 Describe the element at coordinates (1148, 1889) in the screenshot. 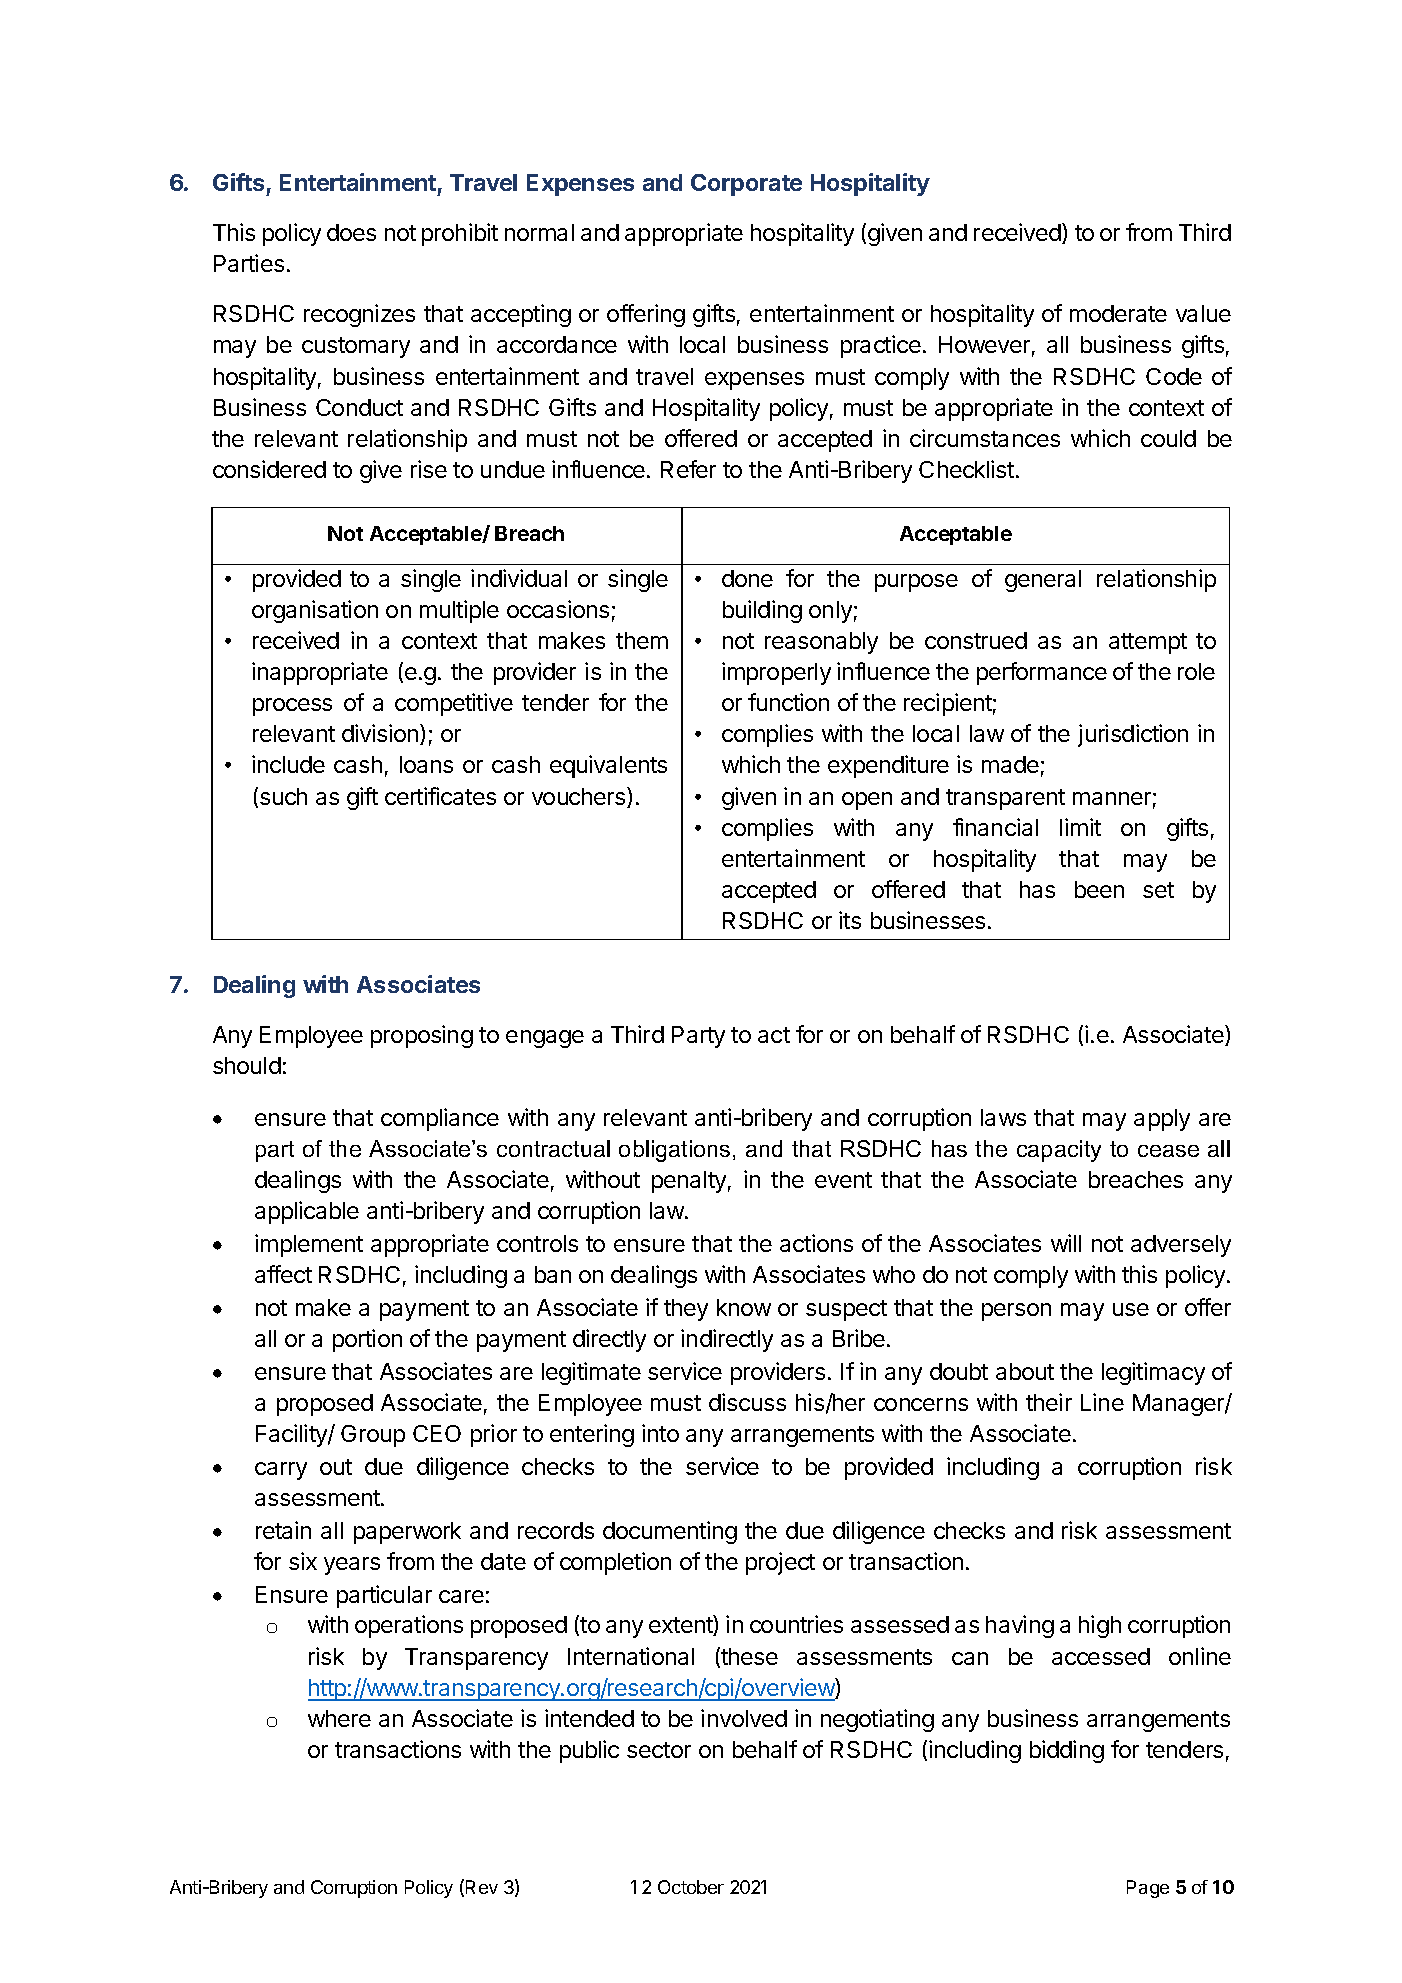

I see `Page` at that location.
